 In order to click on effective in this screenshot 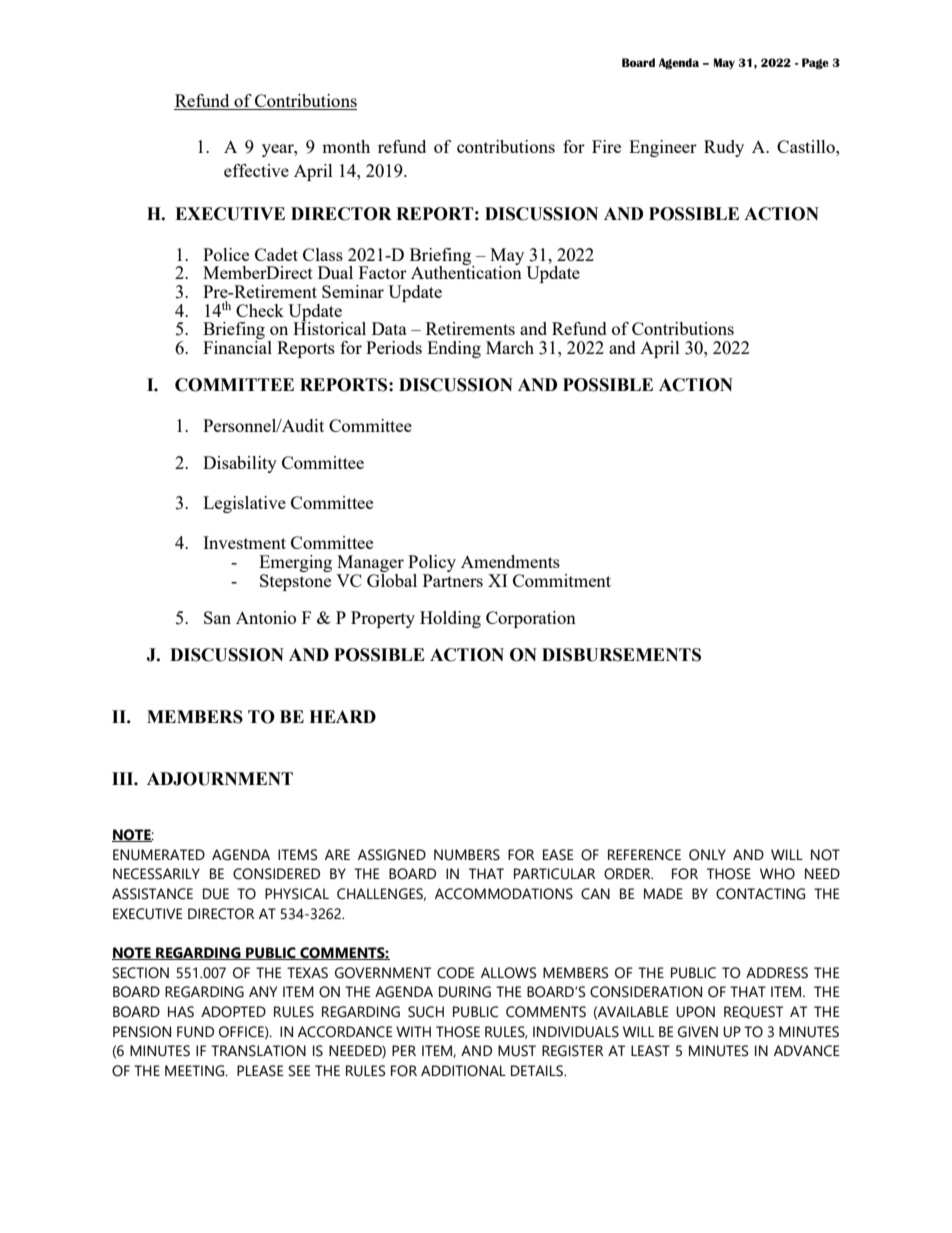, I will do `click(256, 170)`.
